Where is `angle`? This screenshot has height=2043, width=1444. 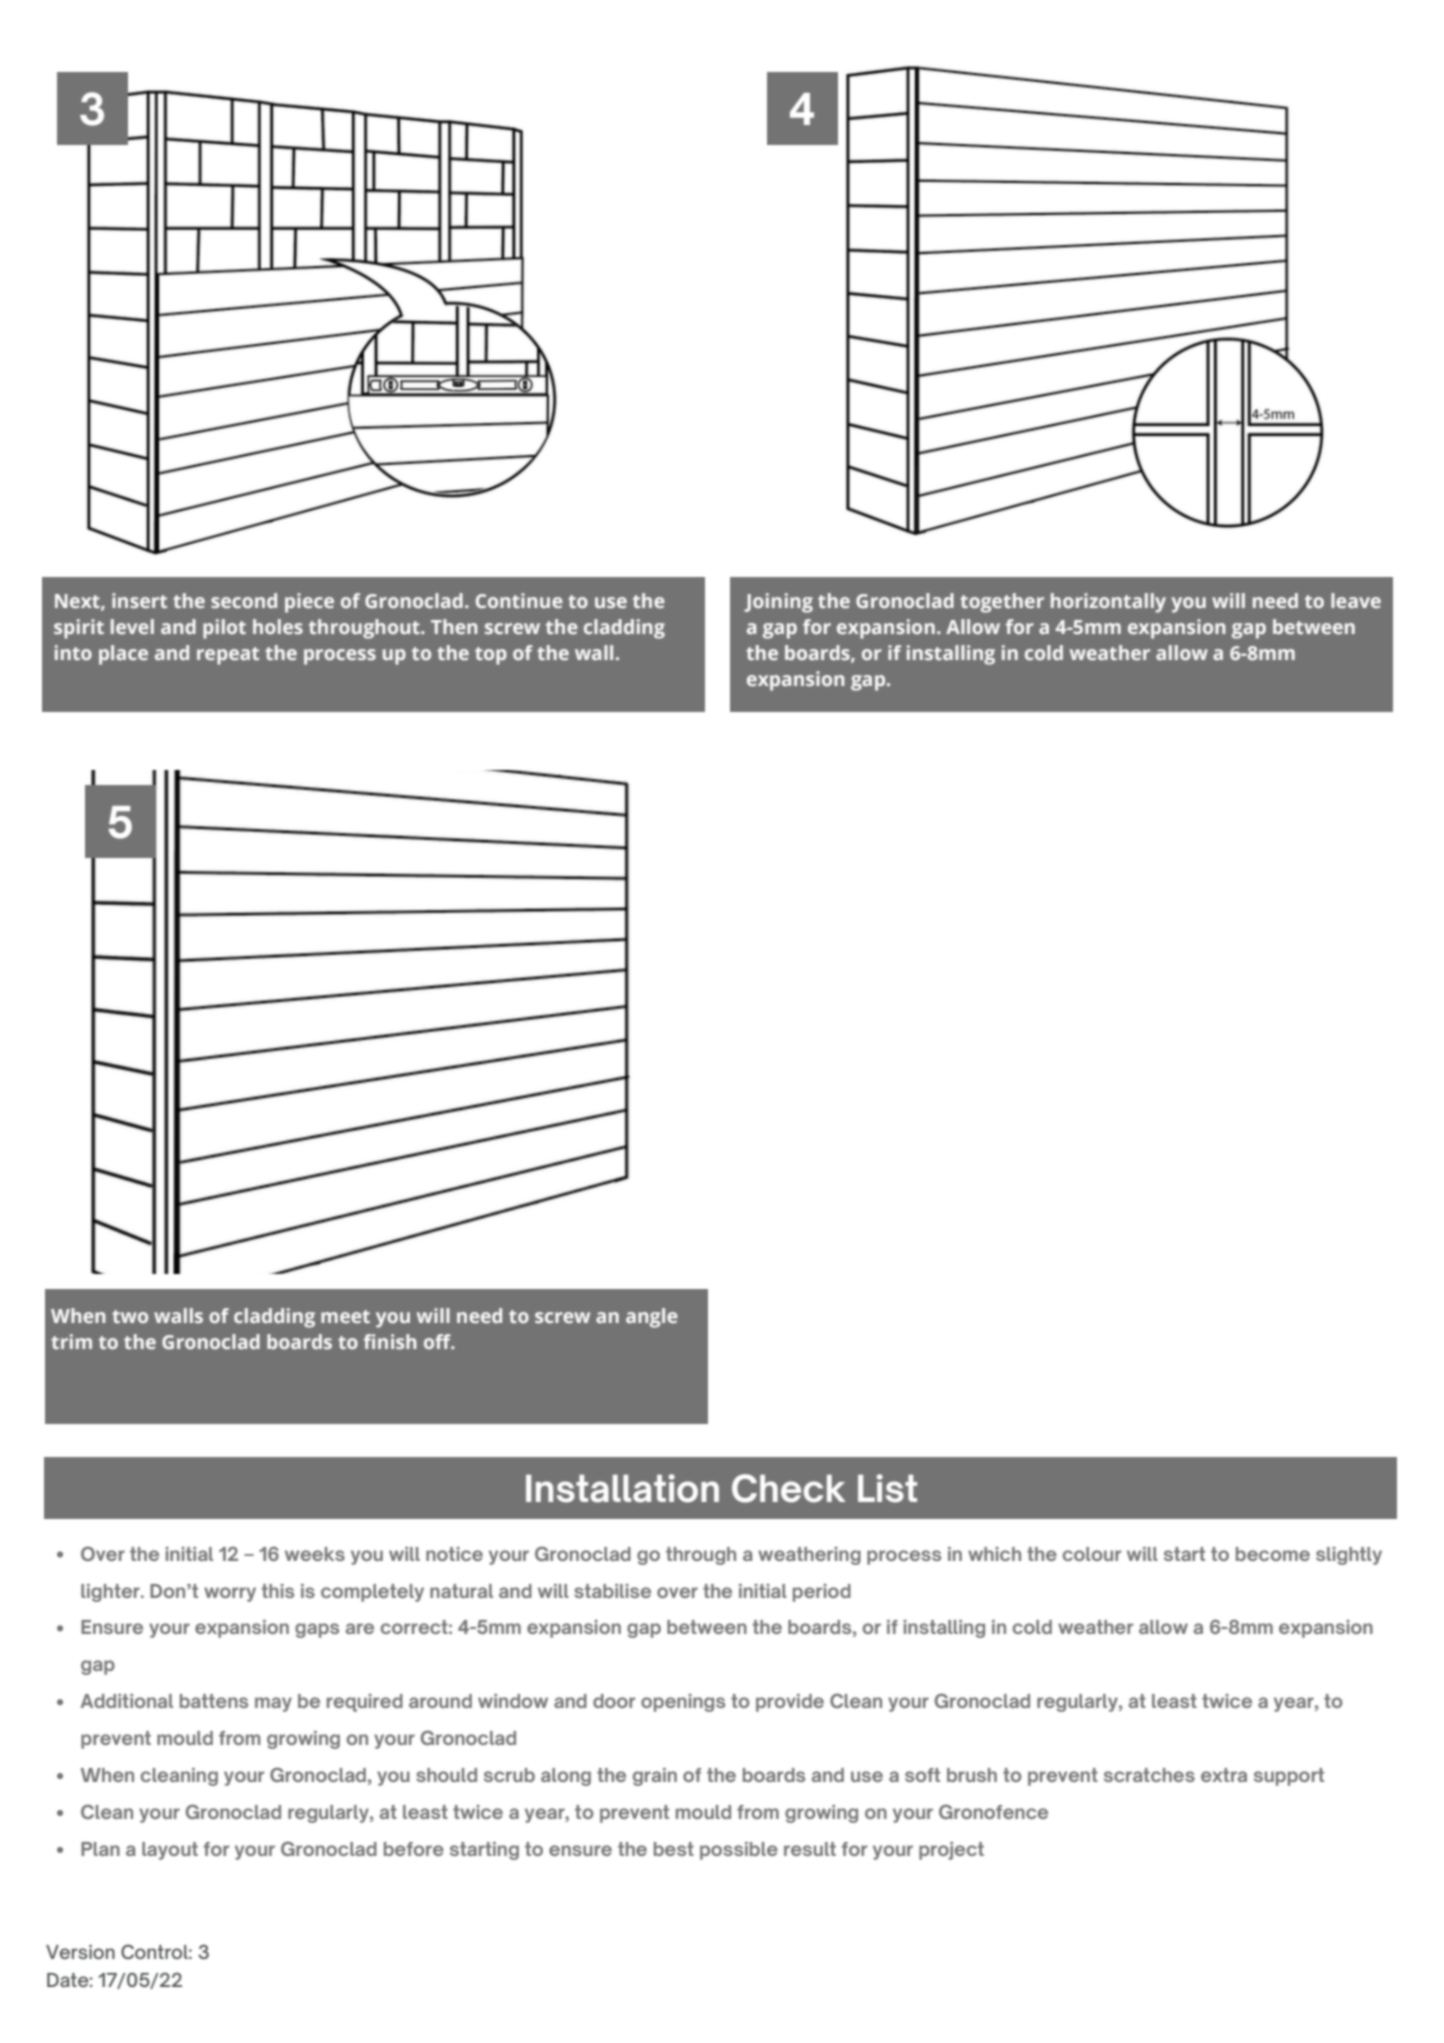 angle is located at coordinates (652, 1318).
